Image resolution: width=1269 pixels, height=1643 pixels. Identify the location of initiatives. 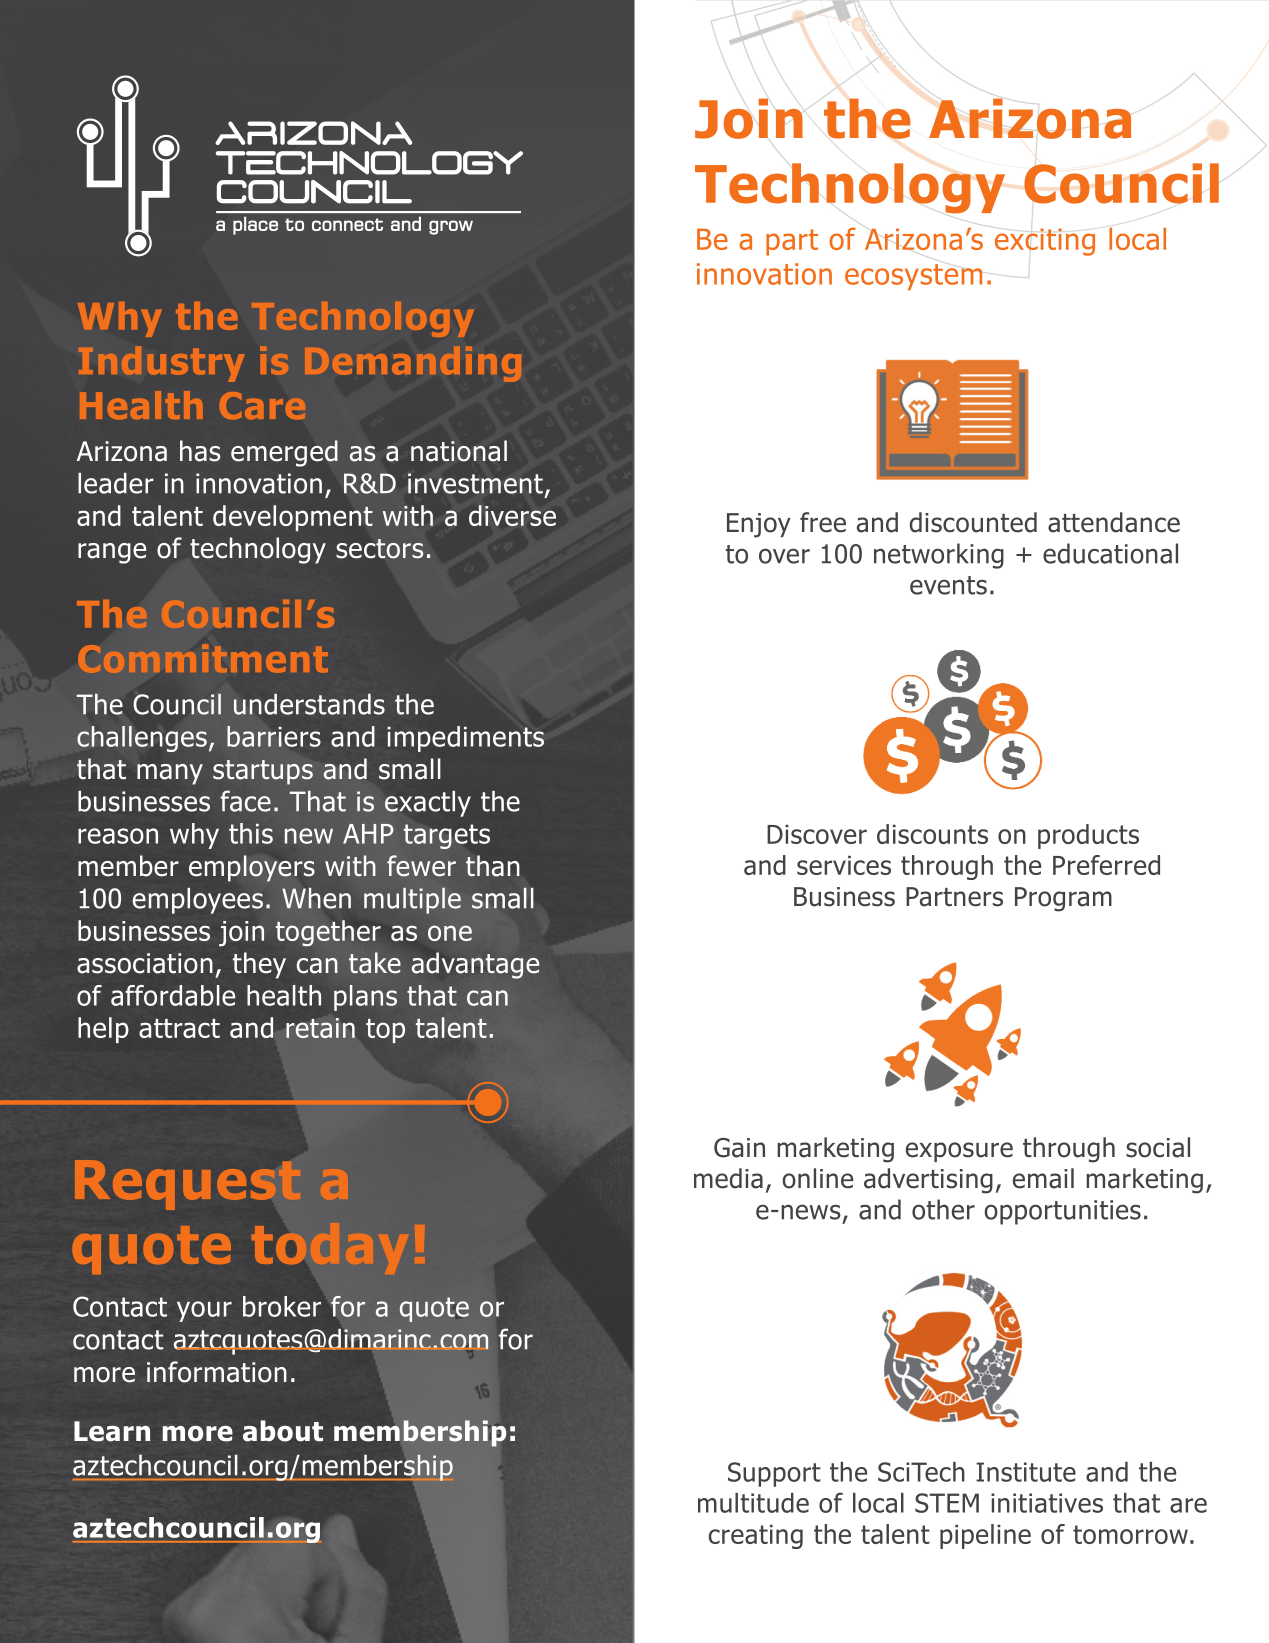
(1047, 1503).
